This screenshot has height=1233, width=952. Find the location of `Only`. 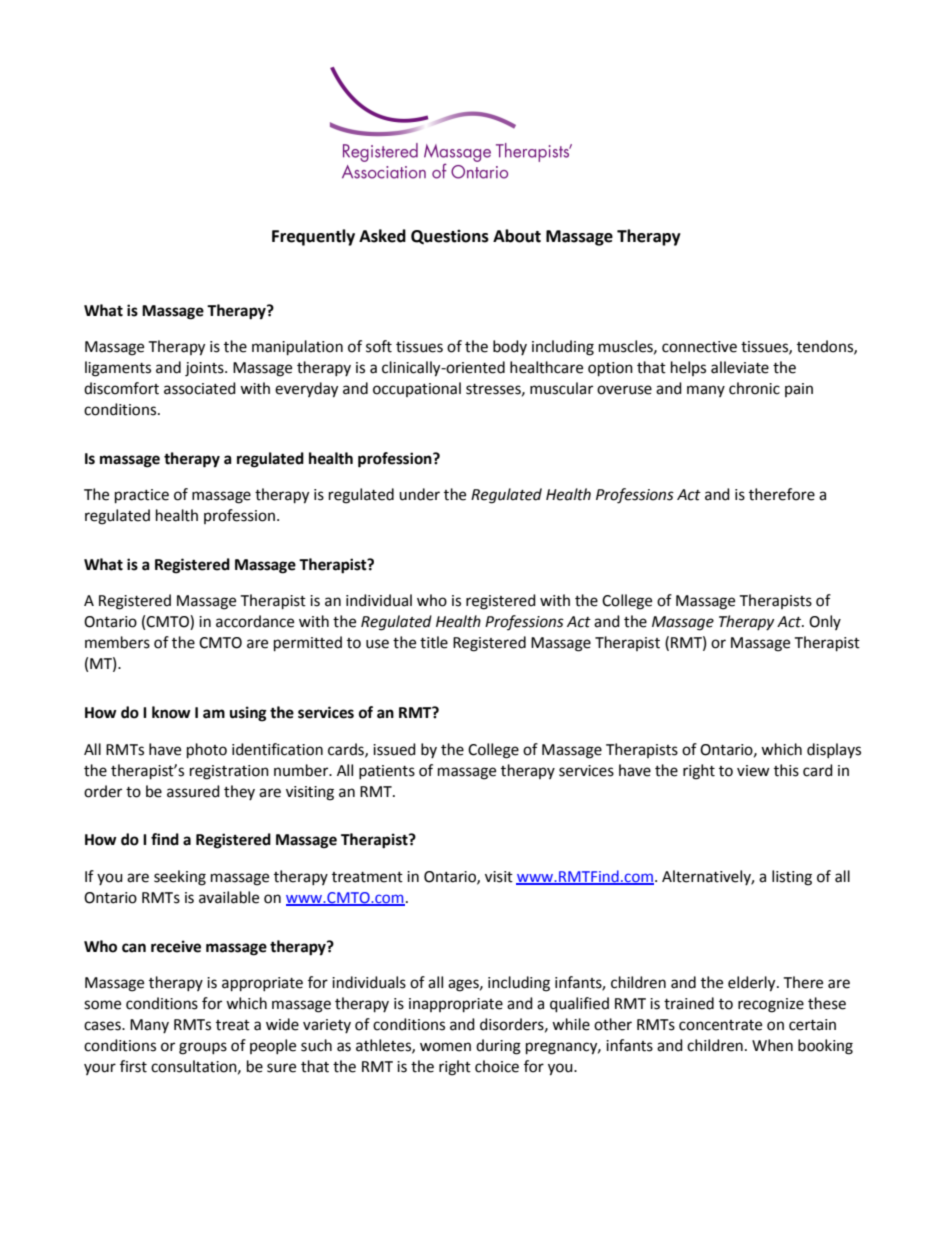

Only is located at coordinates (825, 622).
